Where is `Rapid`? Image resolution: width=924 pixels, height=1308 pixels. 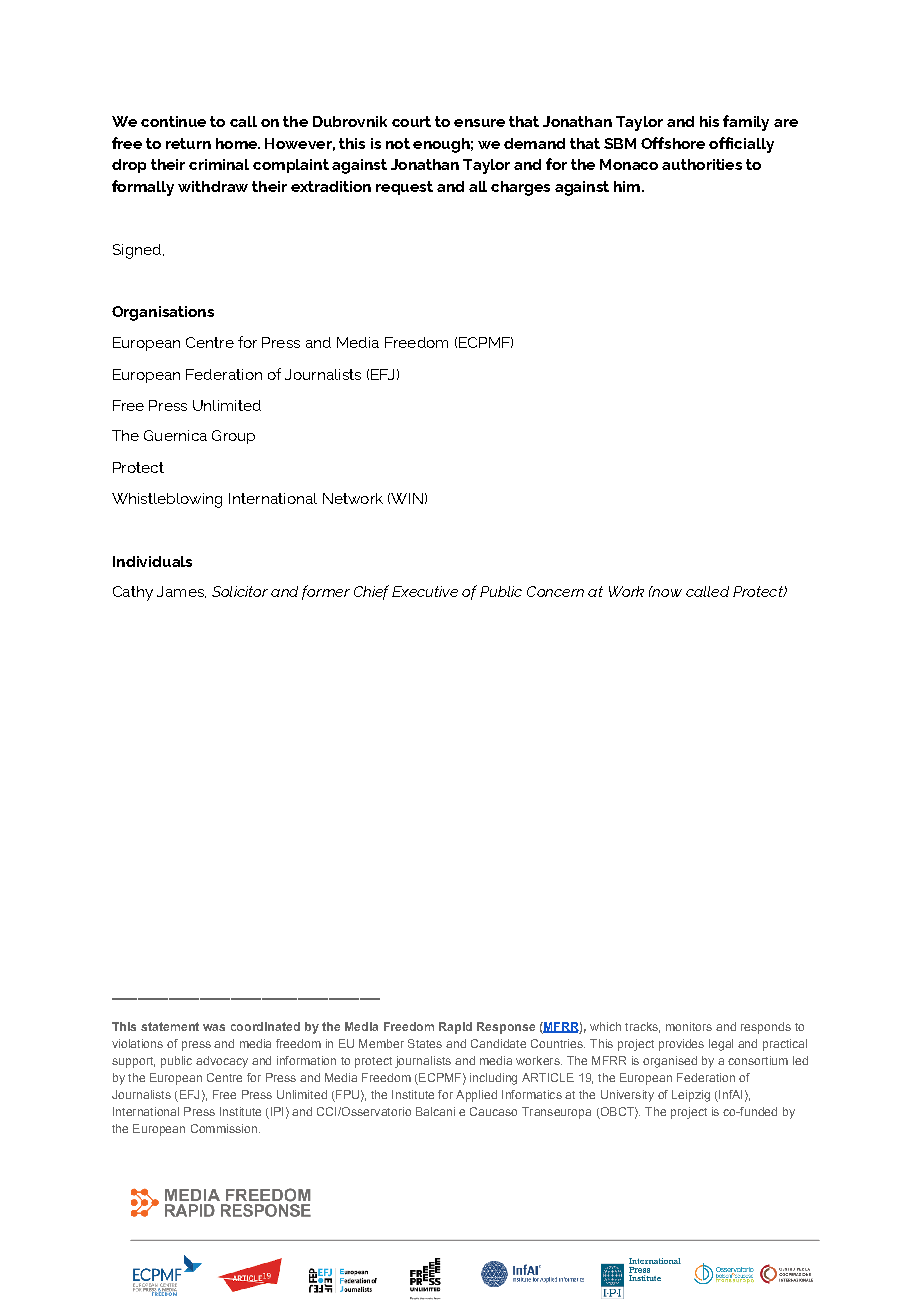
Rapid is located at coordinates (455, 1028).
